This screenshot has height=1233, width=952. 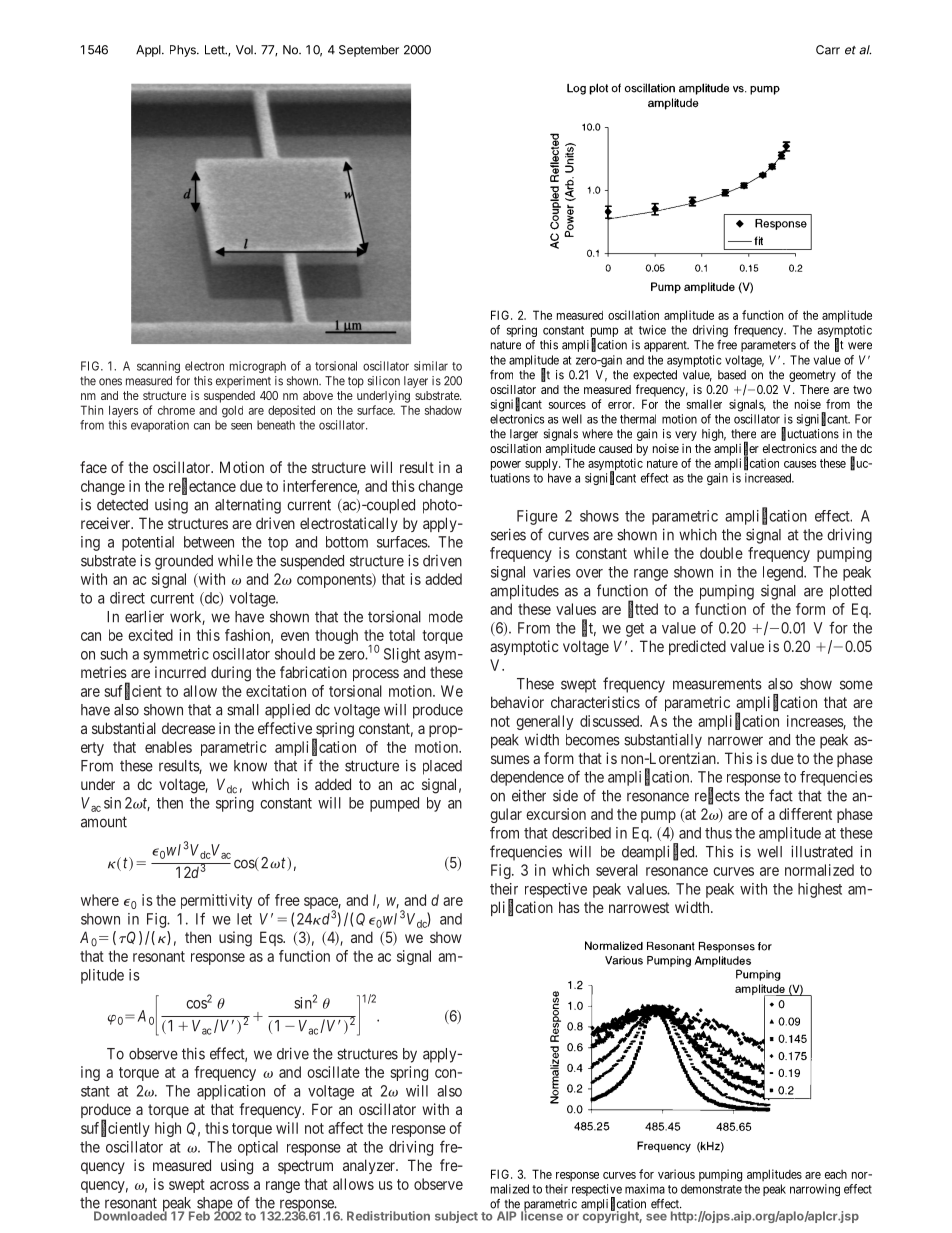 I want to click on illustrated, so click(x=822, y=851).
